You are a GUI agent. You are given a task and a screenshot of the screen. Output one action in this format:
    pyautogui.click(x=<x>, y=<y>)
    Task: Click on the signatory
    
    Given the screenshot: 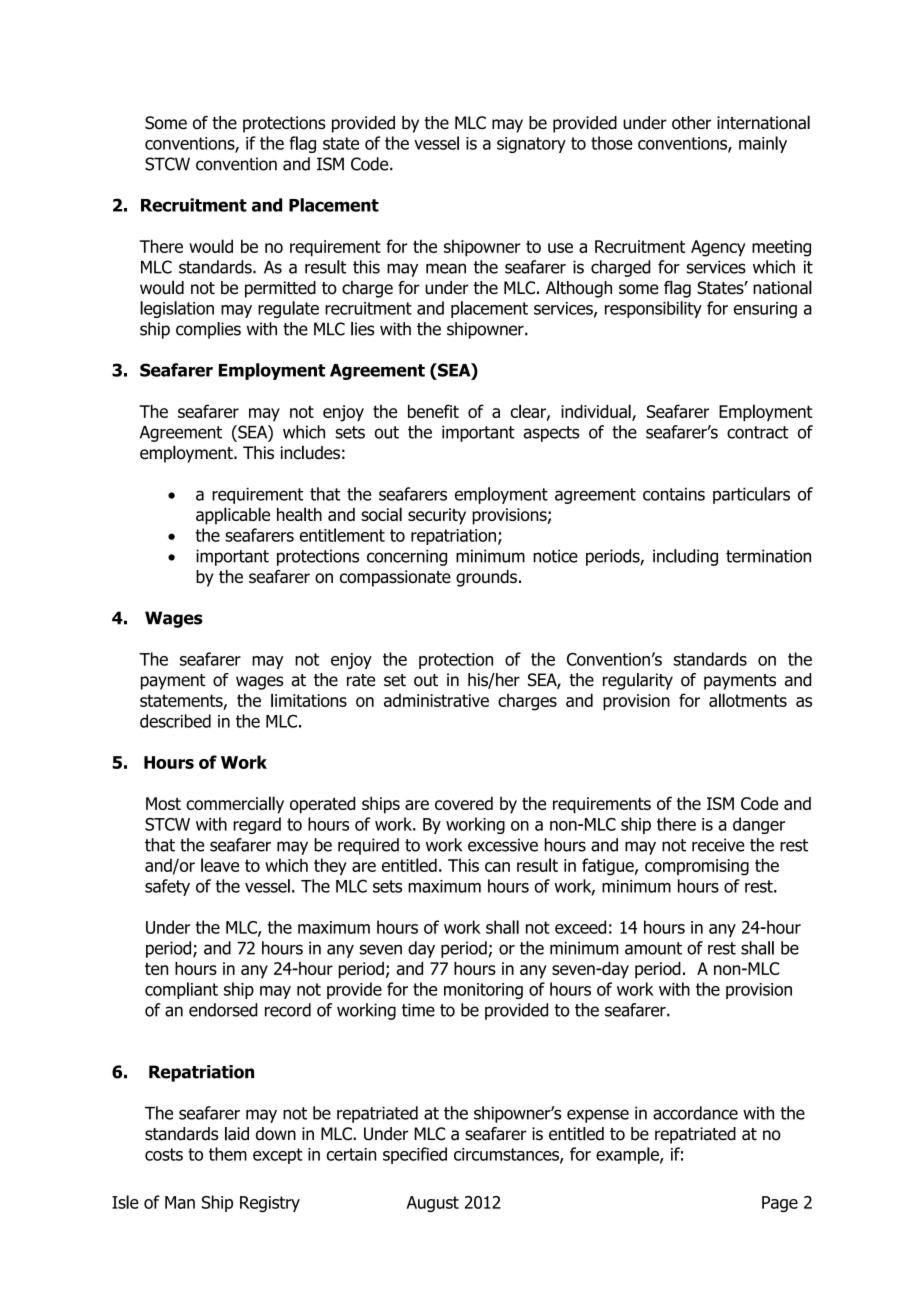 What is the action you would take?
    pyautogui.click(x=531, y=145)
